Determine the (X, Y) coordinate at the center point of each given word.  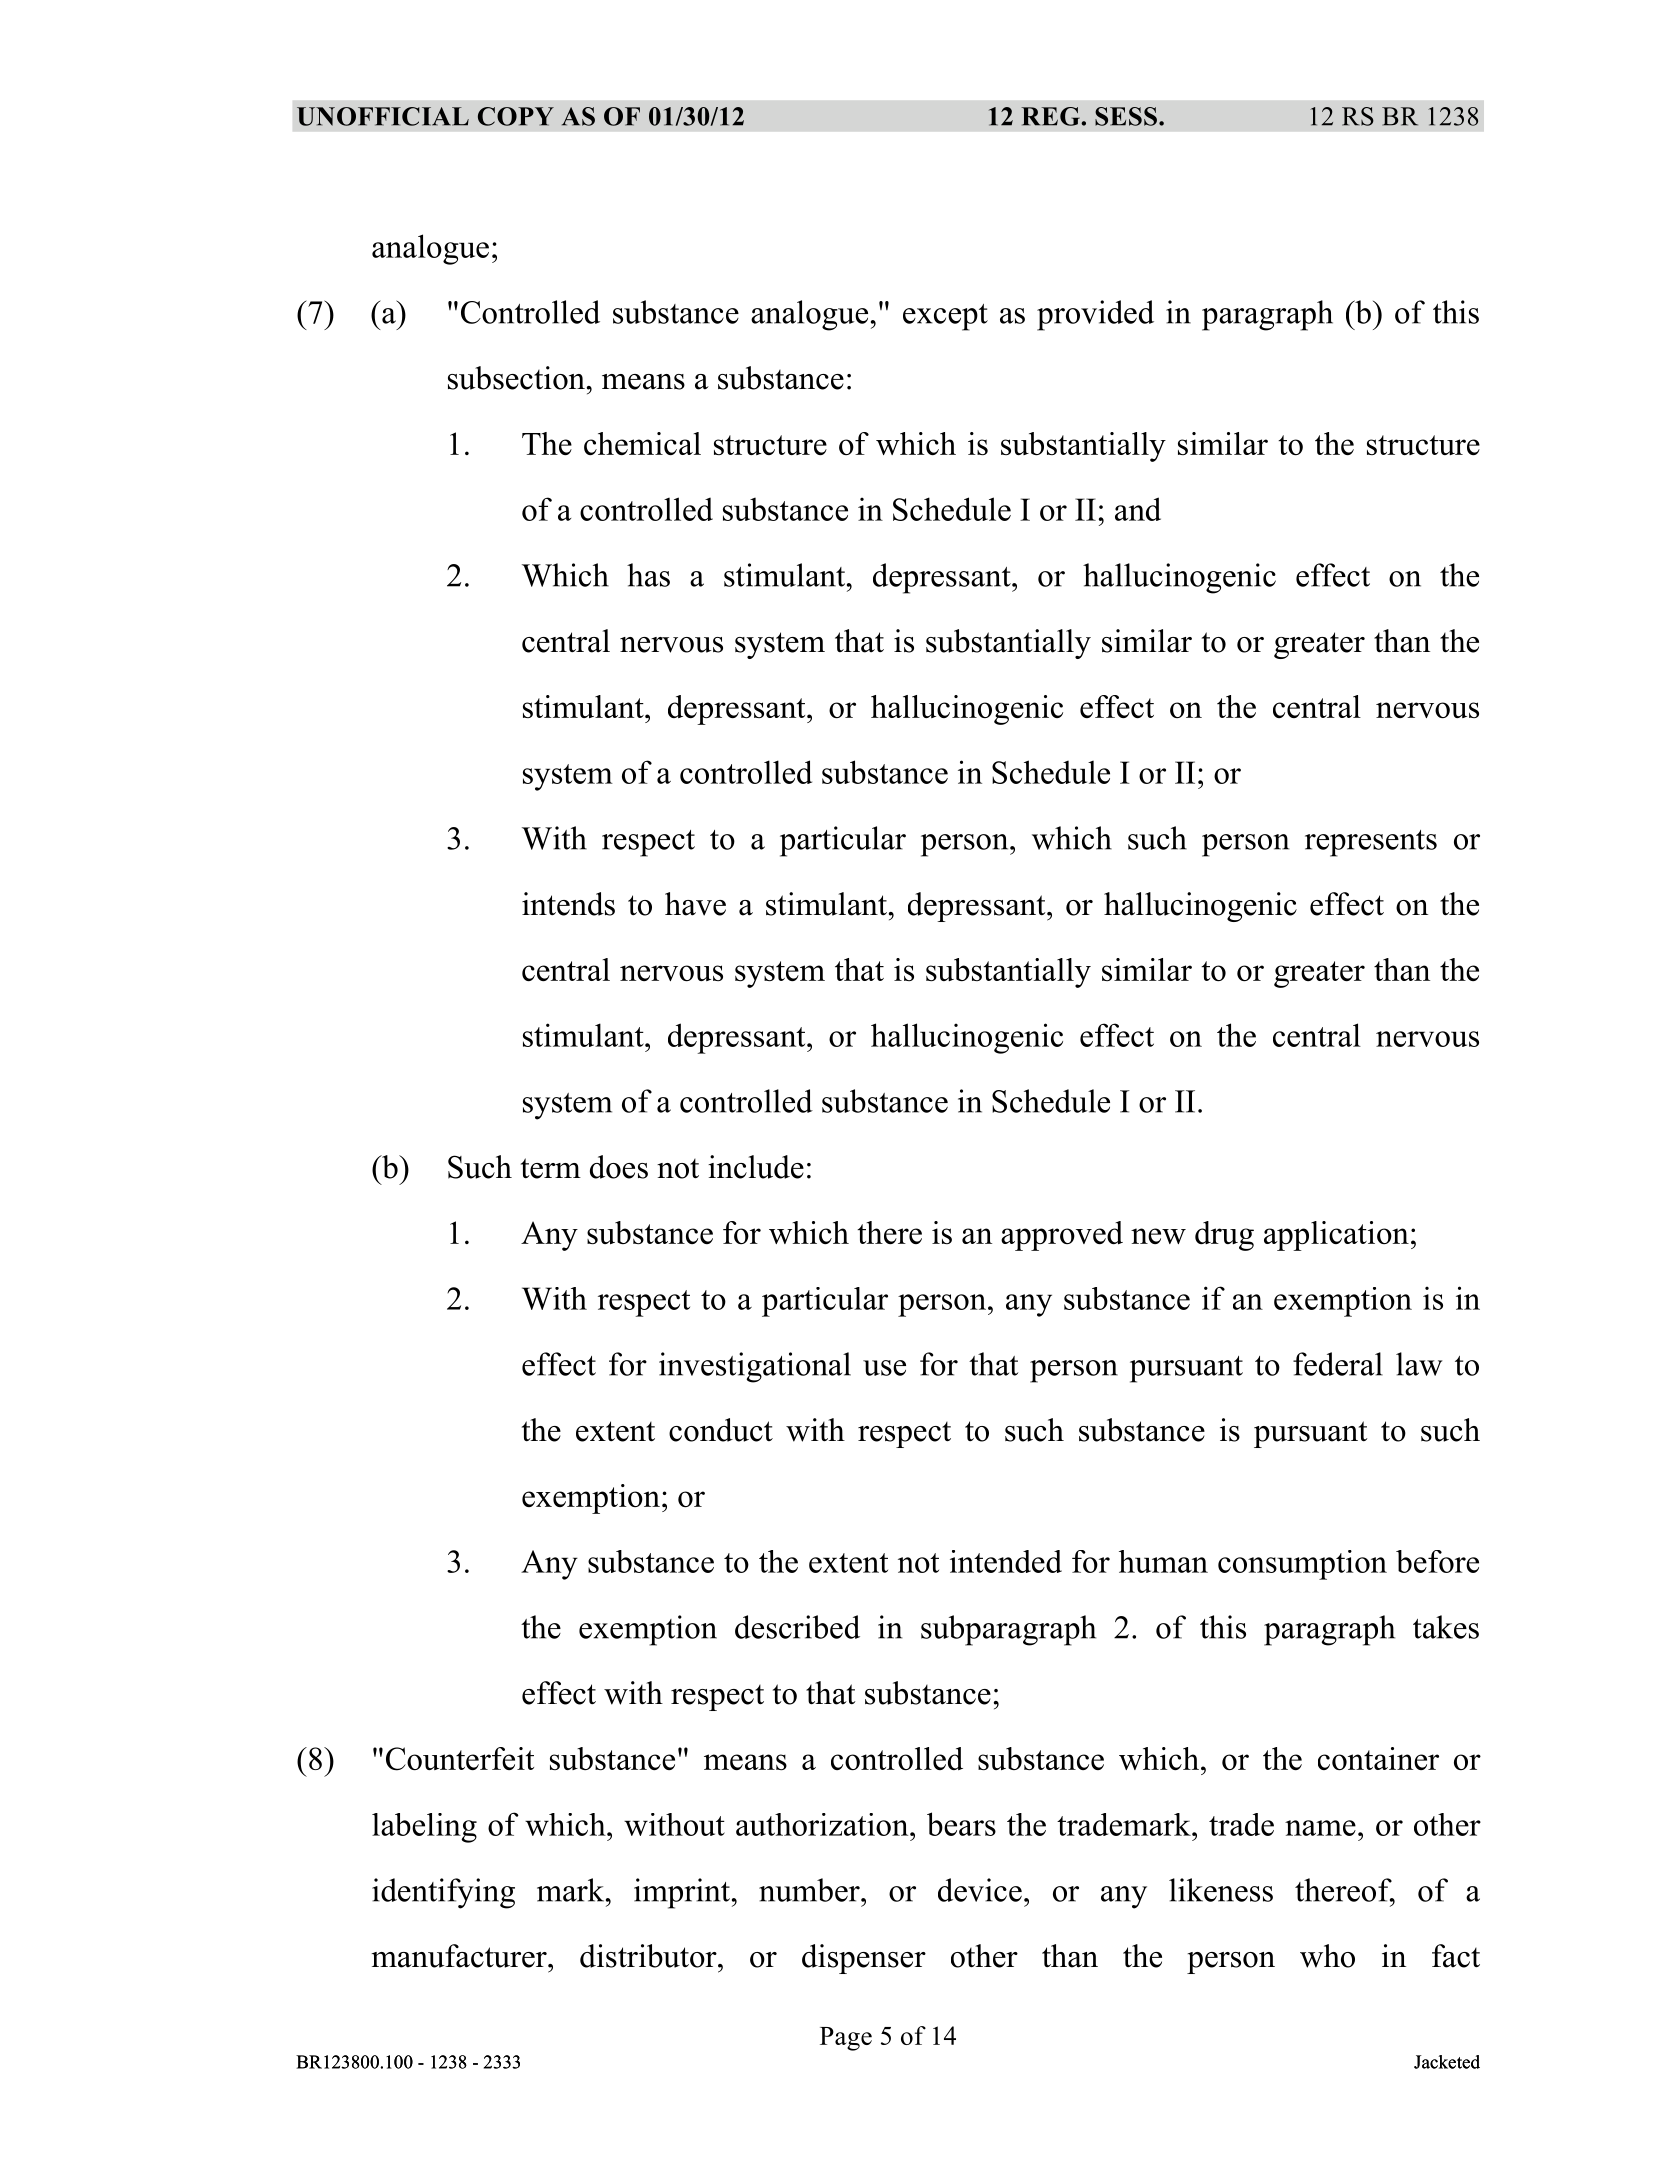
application (1336, 1236)
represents (1371, 843)
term (551, 1168)
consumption (1302, 1565)
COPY (516, 116)
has (648, 575)
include (756, 1167)
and (1138, 509)
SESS (1126, 116)
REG (1051, 116)
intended (1006, 1561)
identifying (443, 1893)
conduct (721, 1430)
